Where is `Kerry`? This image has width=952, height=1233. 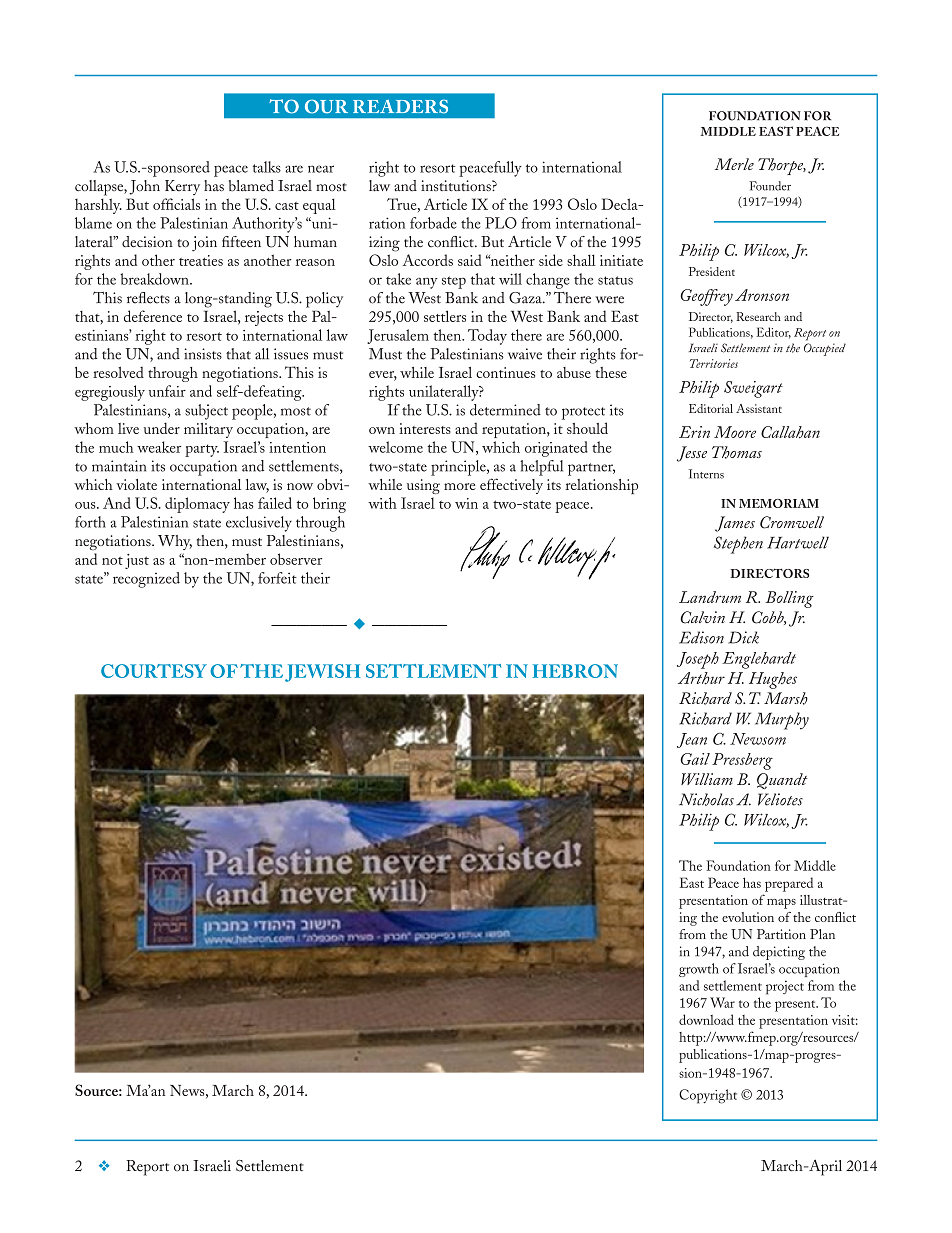
Kerry is located at coordinates (182, 187).
